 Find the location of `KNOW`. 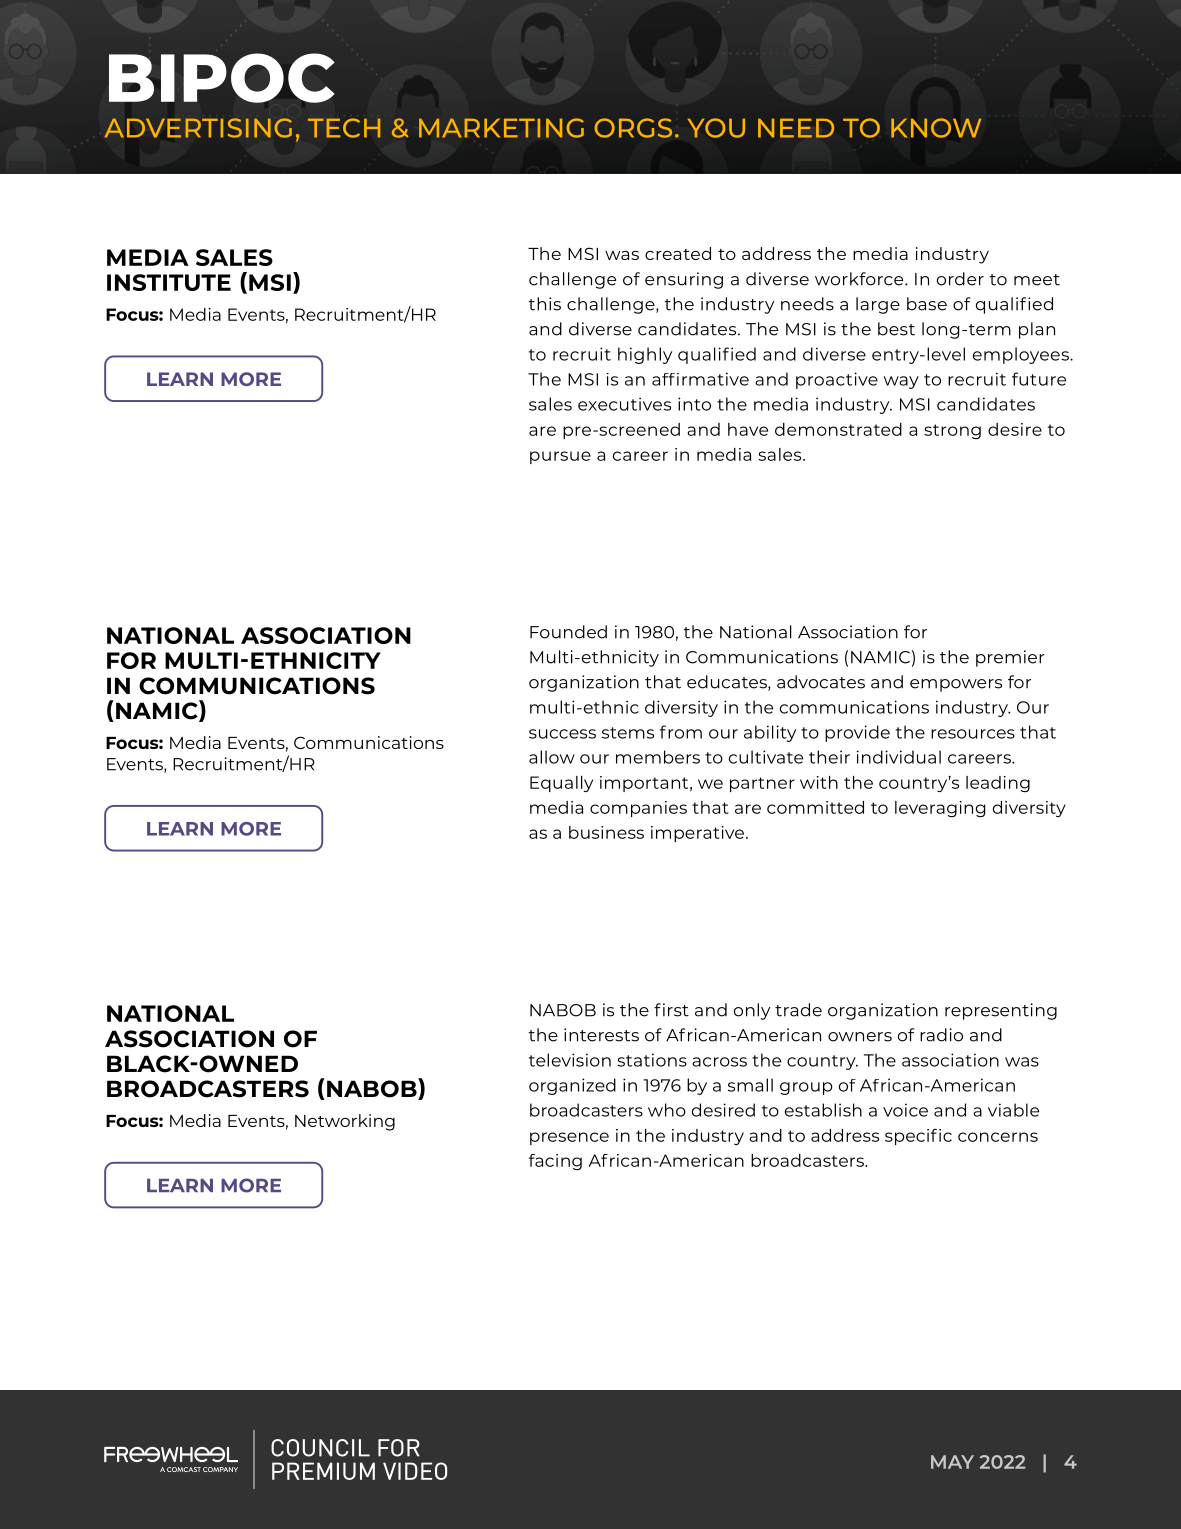

KNOW is located at coordinates (936, 128).
